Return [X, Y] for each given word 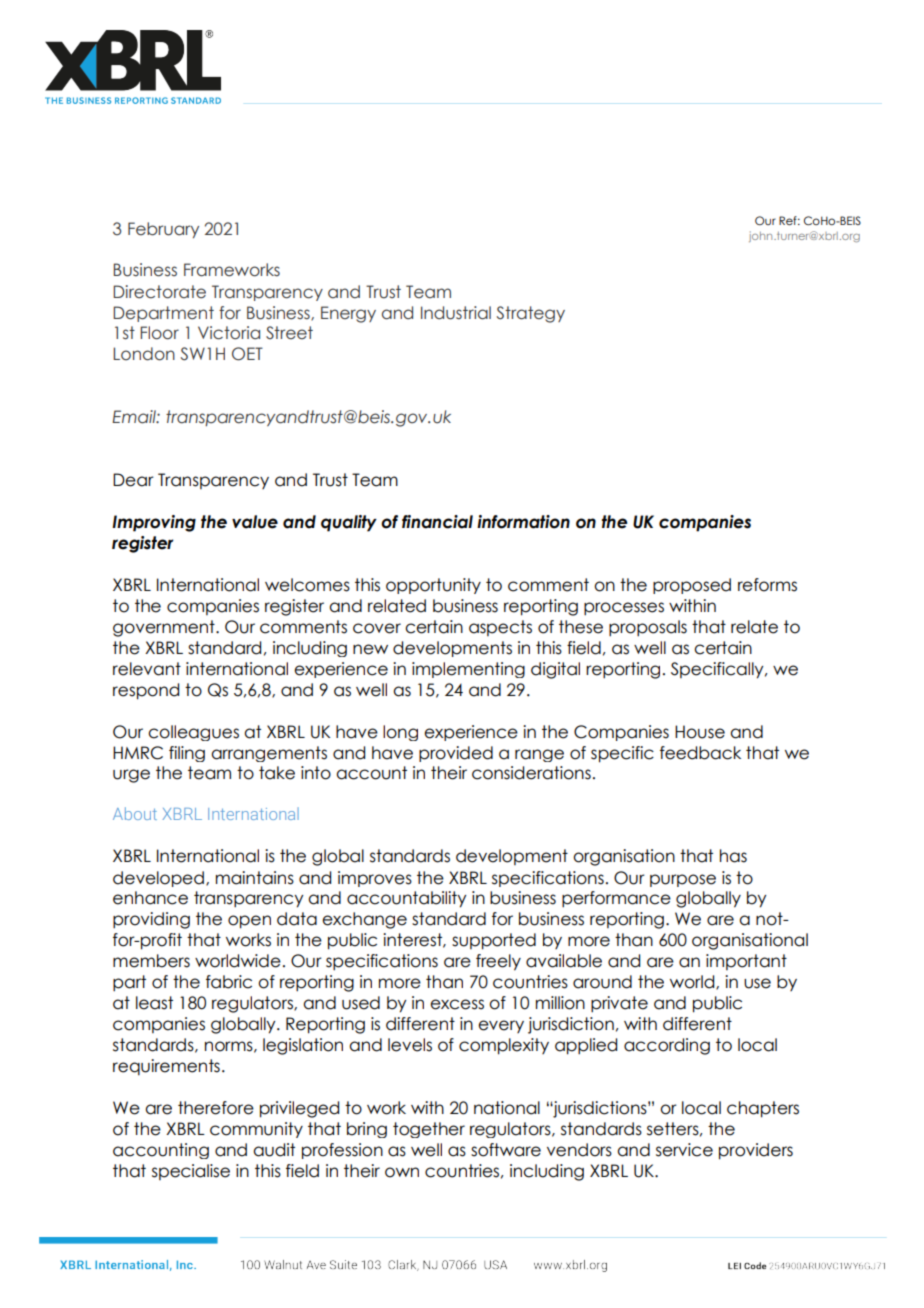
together [429, 1130]
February [163, 230]
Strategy [531, 314]
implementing [468, 670]
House [700, 732]
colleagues [193, 733]
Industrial [456, 313]
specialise [191, 1172]
